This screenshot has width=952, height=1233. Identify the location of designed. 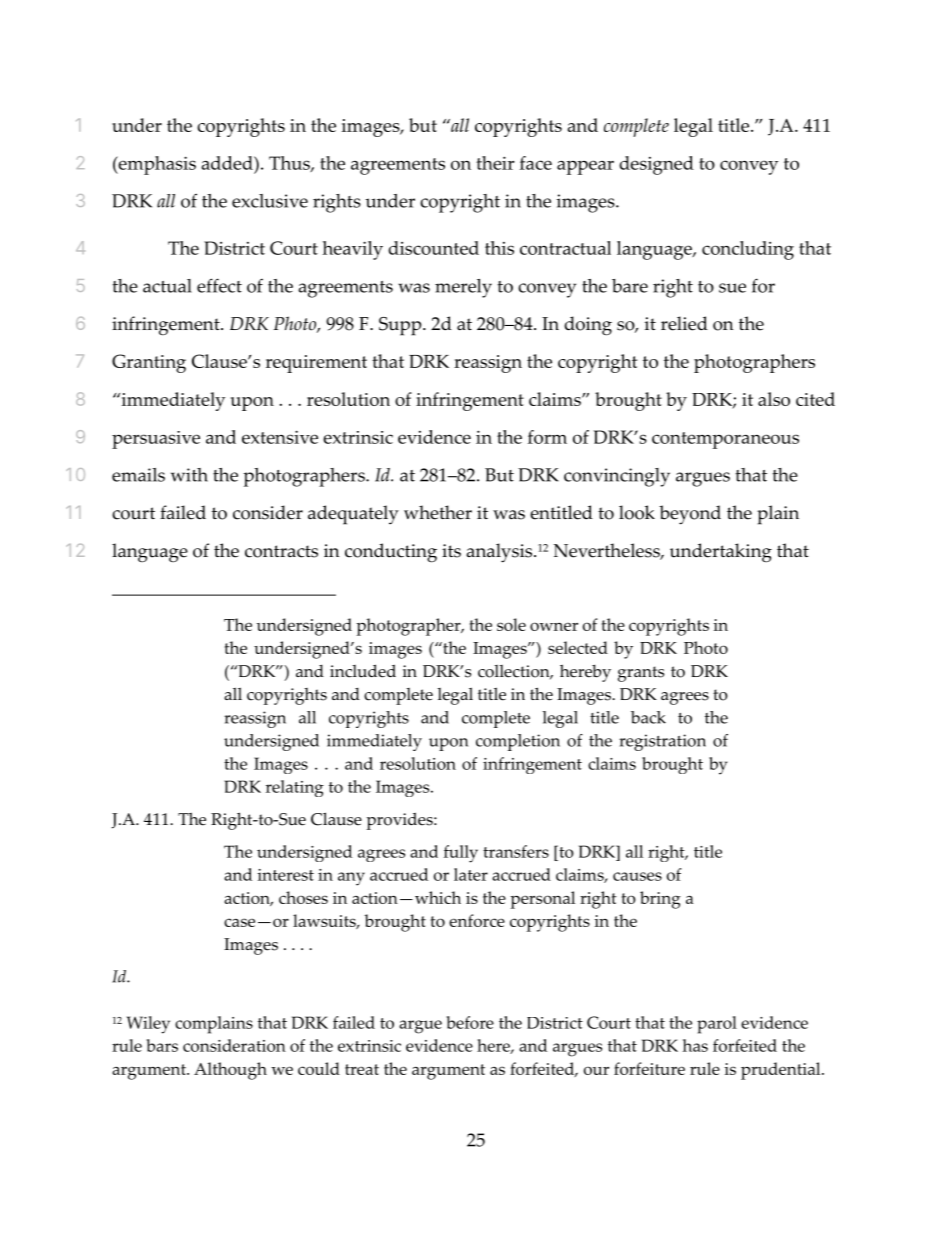
(656, 165).
